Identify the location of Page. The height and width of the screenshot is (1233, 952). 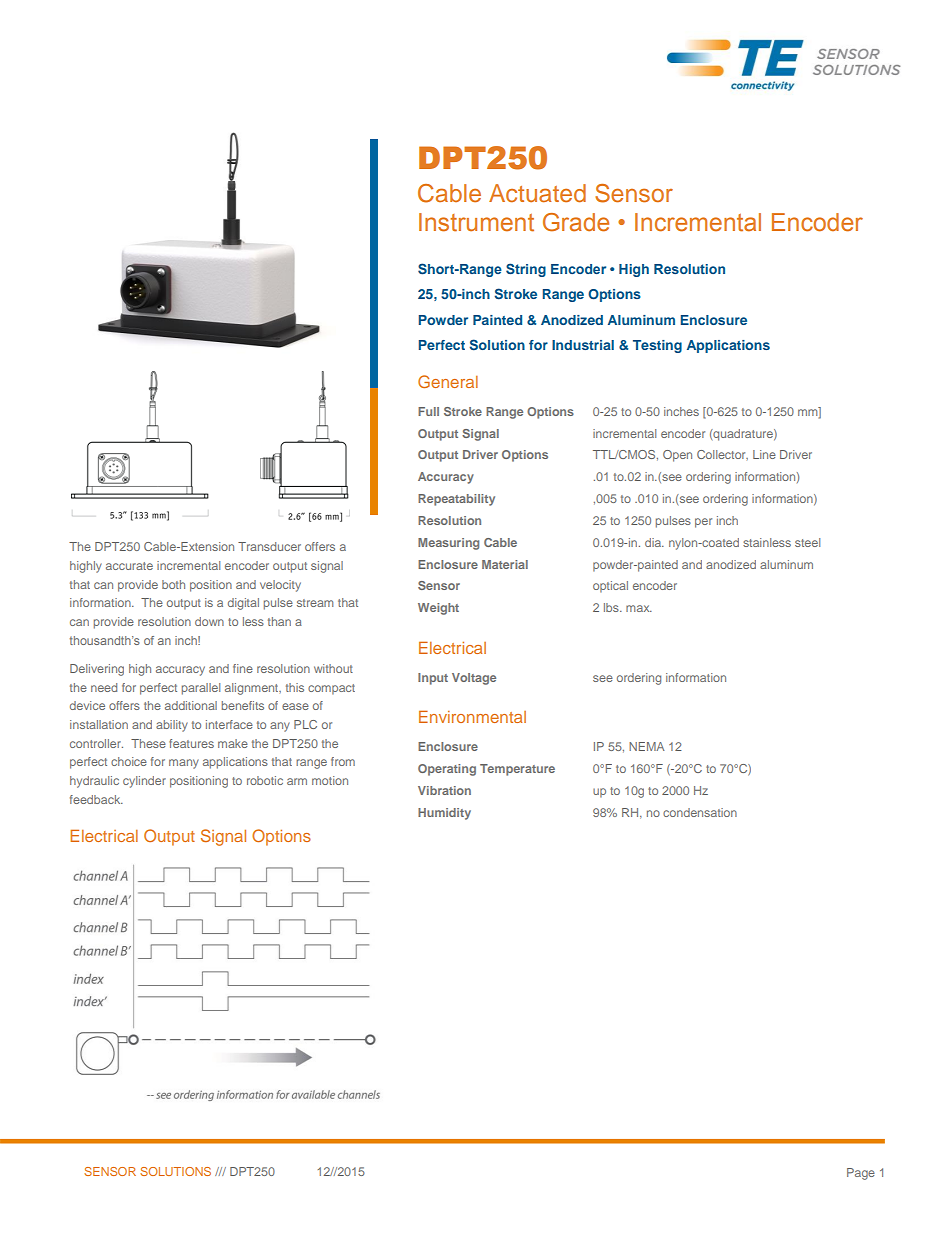
(861, 1174).
